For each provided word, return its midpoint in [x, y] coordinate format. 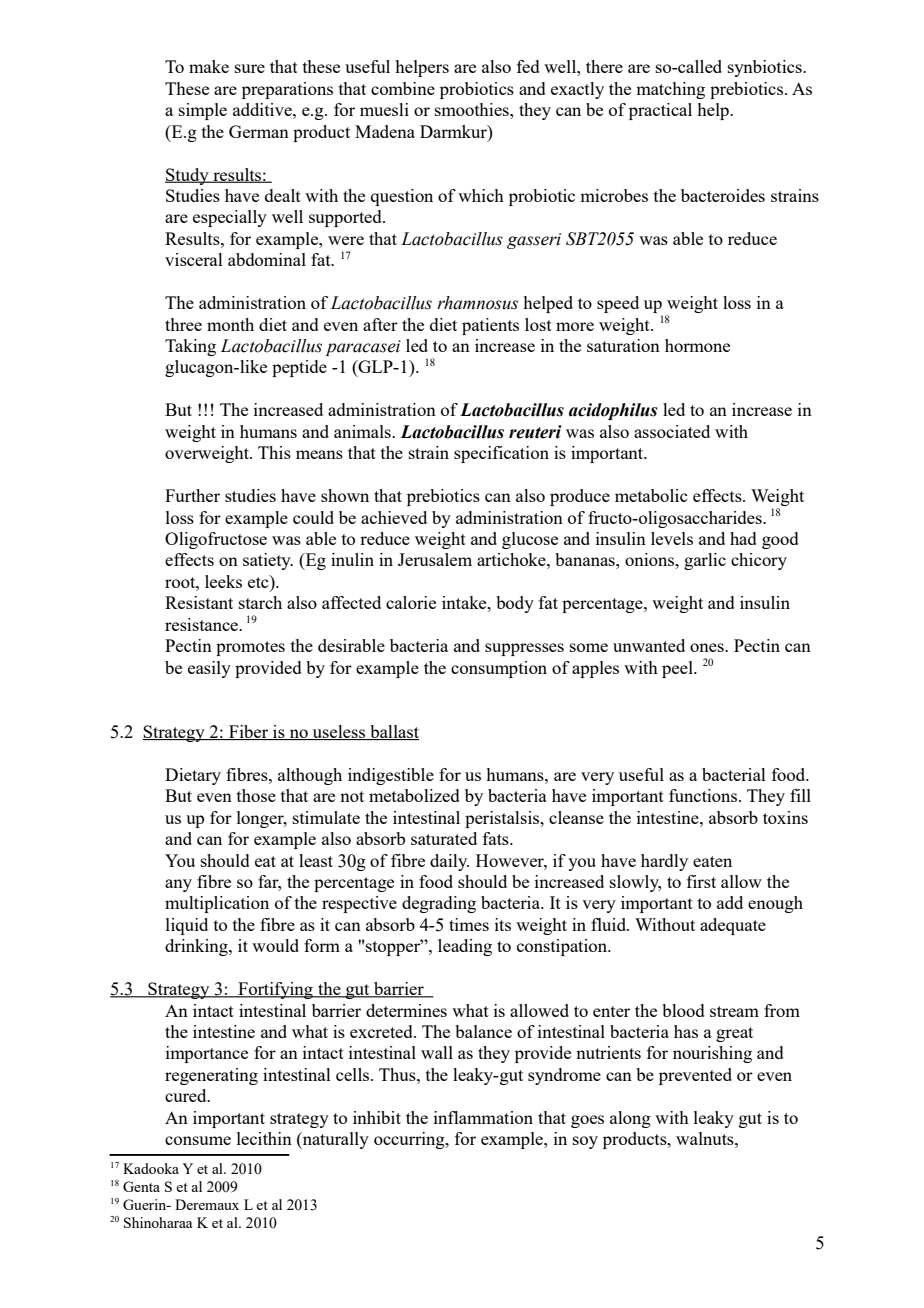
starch [260, 602]
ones [708, 647]
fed [528, 66]
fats [497, 838]
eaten [712, 861]
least [316, 860]
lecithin [264, 1138]
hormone [697, 345]
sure [250, 68]
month [230, 324]
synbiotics [766, 68]
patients [490, 326]
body [515, 604]
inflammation [483, 1117]
